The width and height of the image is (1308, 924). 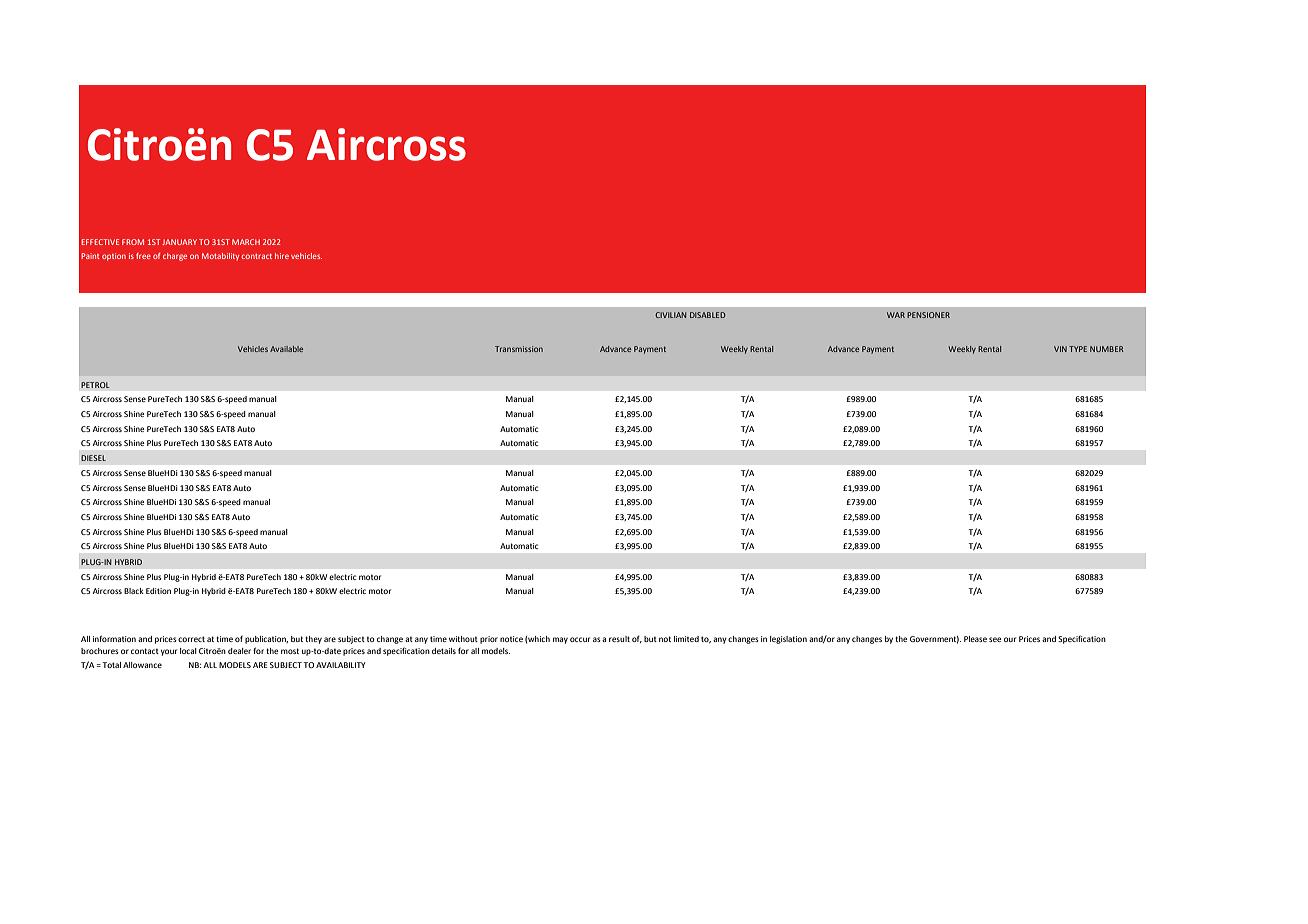 What do you see at coordinates (158, 591) in the image?
I see `Edition` at bounding box center [158, 591].
